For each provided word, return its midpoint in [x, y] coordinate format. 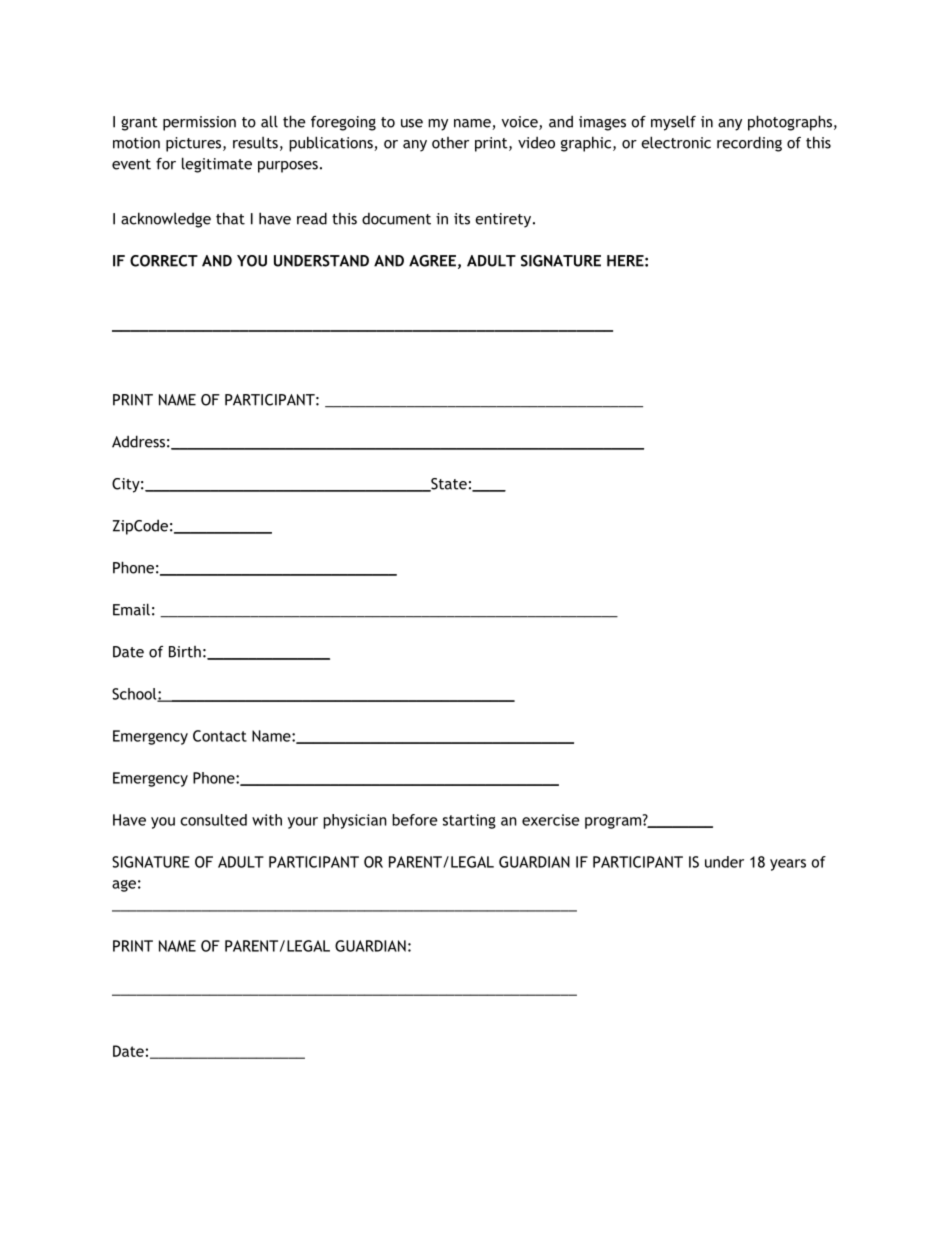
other [450, 143]
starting [469, 821]
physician [355, 821]
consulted [213, 820]
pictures [195, 144]
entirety [504, 220]
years [788, 865]
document [396, 219]
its [462, 219]
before [414, 820]
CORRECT [164, 261]
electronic [676, 142]
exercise [550, 820]
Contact [220, 736]
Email [131, 609]
